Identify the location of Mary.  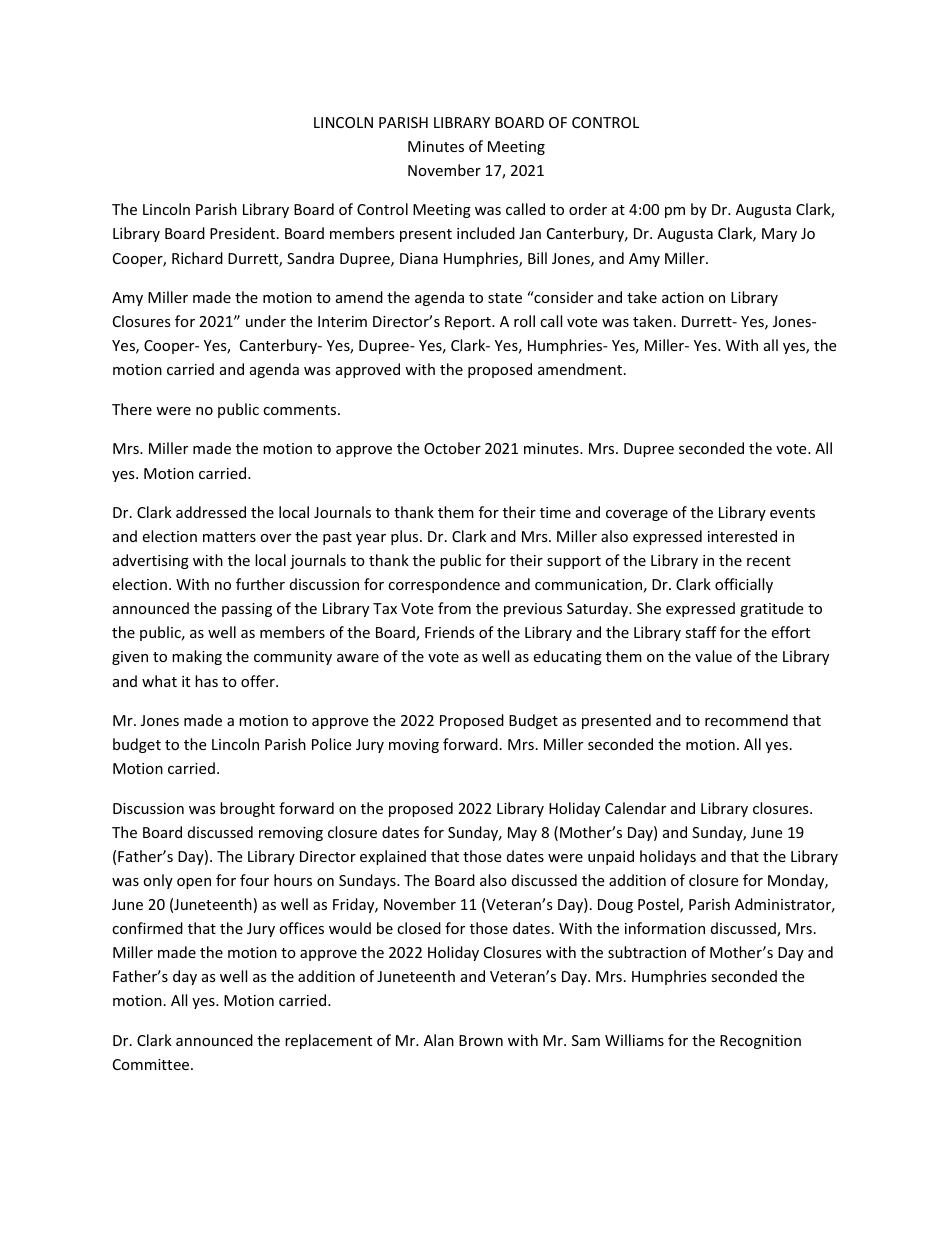
(779, 235).
